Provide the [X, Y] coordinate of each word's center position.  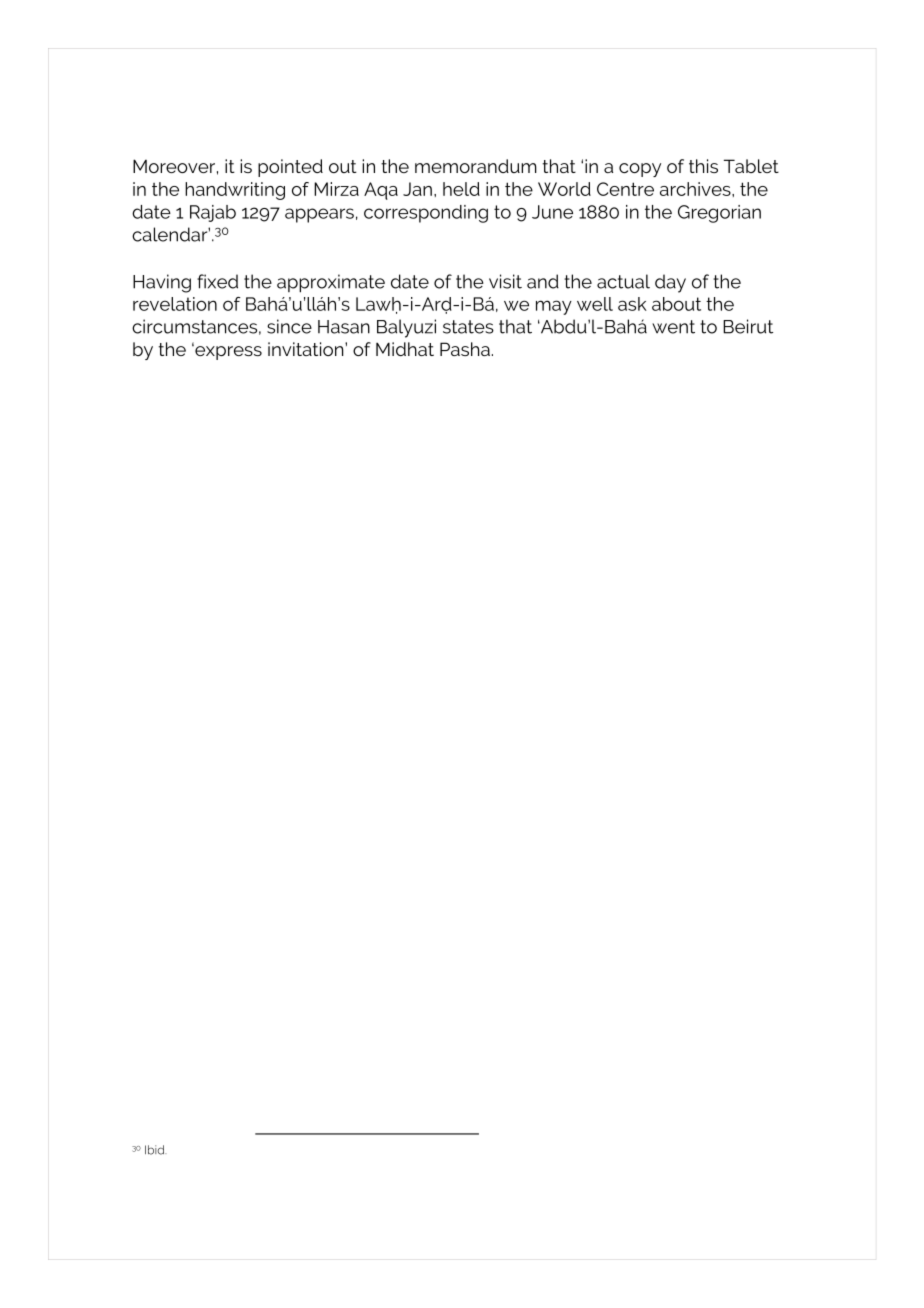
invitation [307, 349]
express [227, 352]
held [461, 189]
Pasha [465, 349]
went [673, 327]
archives [696, 189]
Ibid [155, 1150]
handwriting [235, 191]
